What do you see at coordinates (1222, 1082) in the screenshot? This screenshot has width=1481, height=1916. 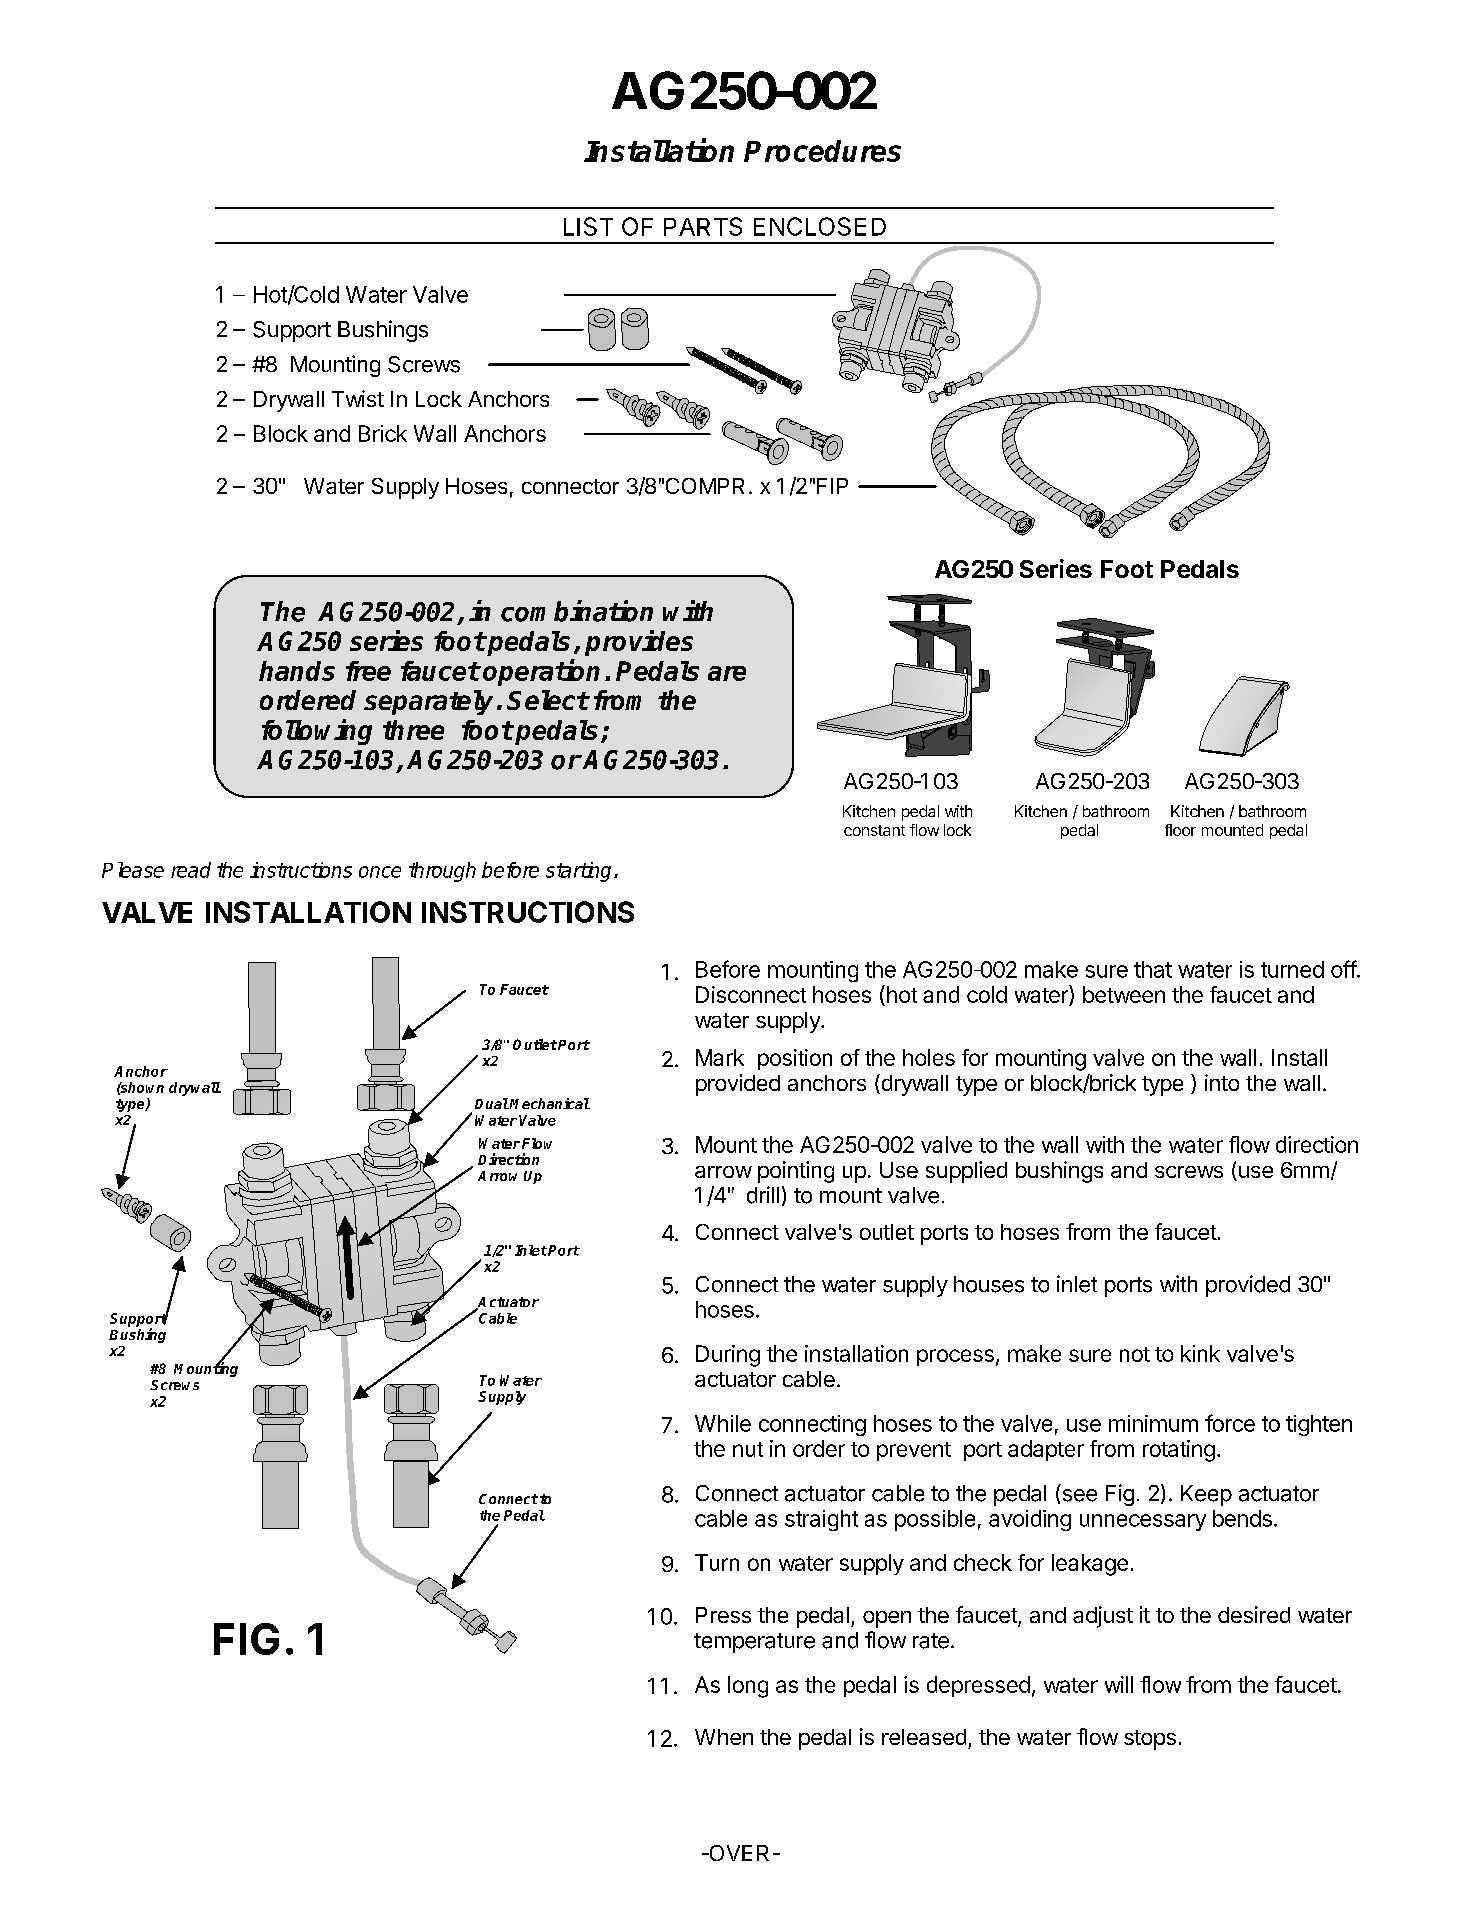 I see `into` at bounding box center [1222, 1082].
